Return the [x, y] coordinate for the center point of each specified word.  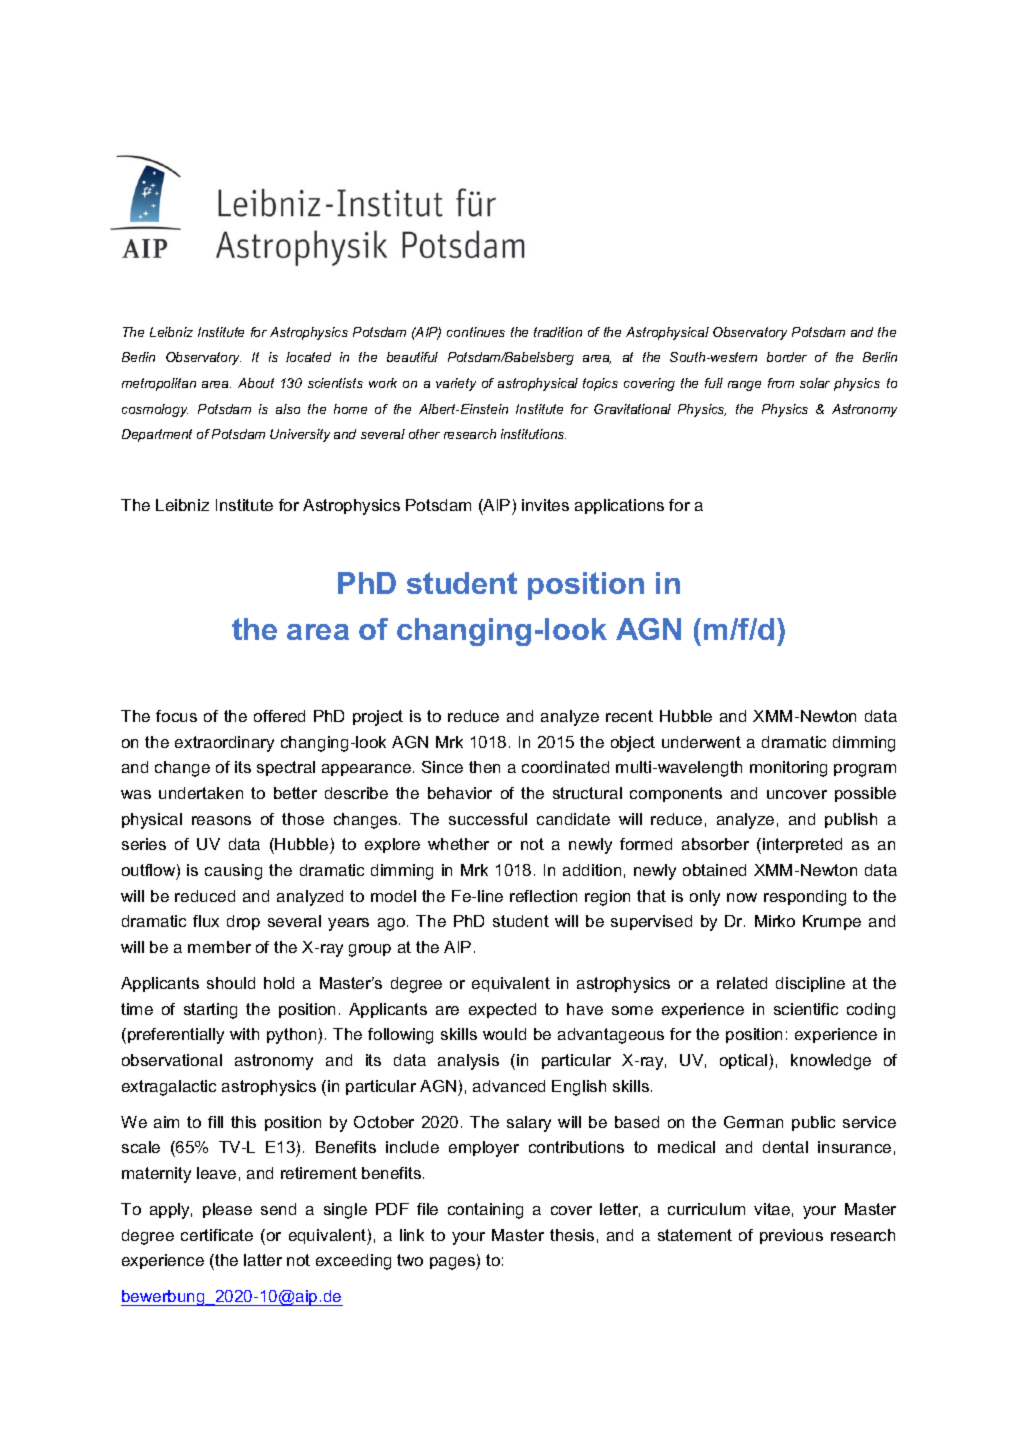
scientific [806, 1009]
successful [488, 819]
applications [619, 506]
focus [176, 716]
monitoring [788, 769]
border [787, 357]
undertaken [201, 793]
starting [210, 1011]
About [256, 383]
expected [502, 1010]
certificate [217, 1235]
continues [476, 332]
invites [545, 505]
